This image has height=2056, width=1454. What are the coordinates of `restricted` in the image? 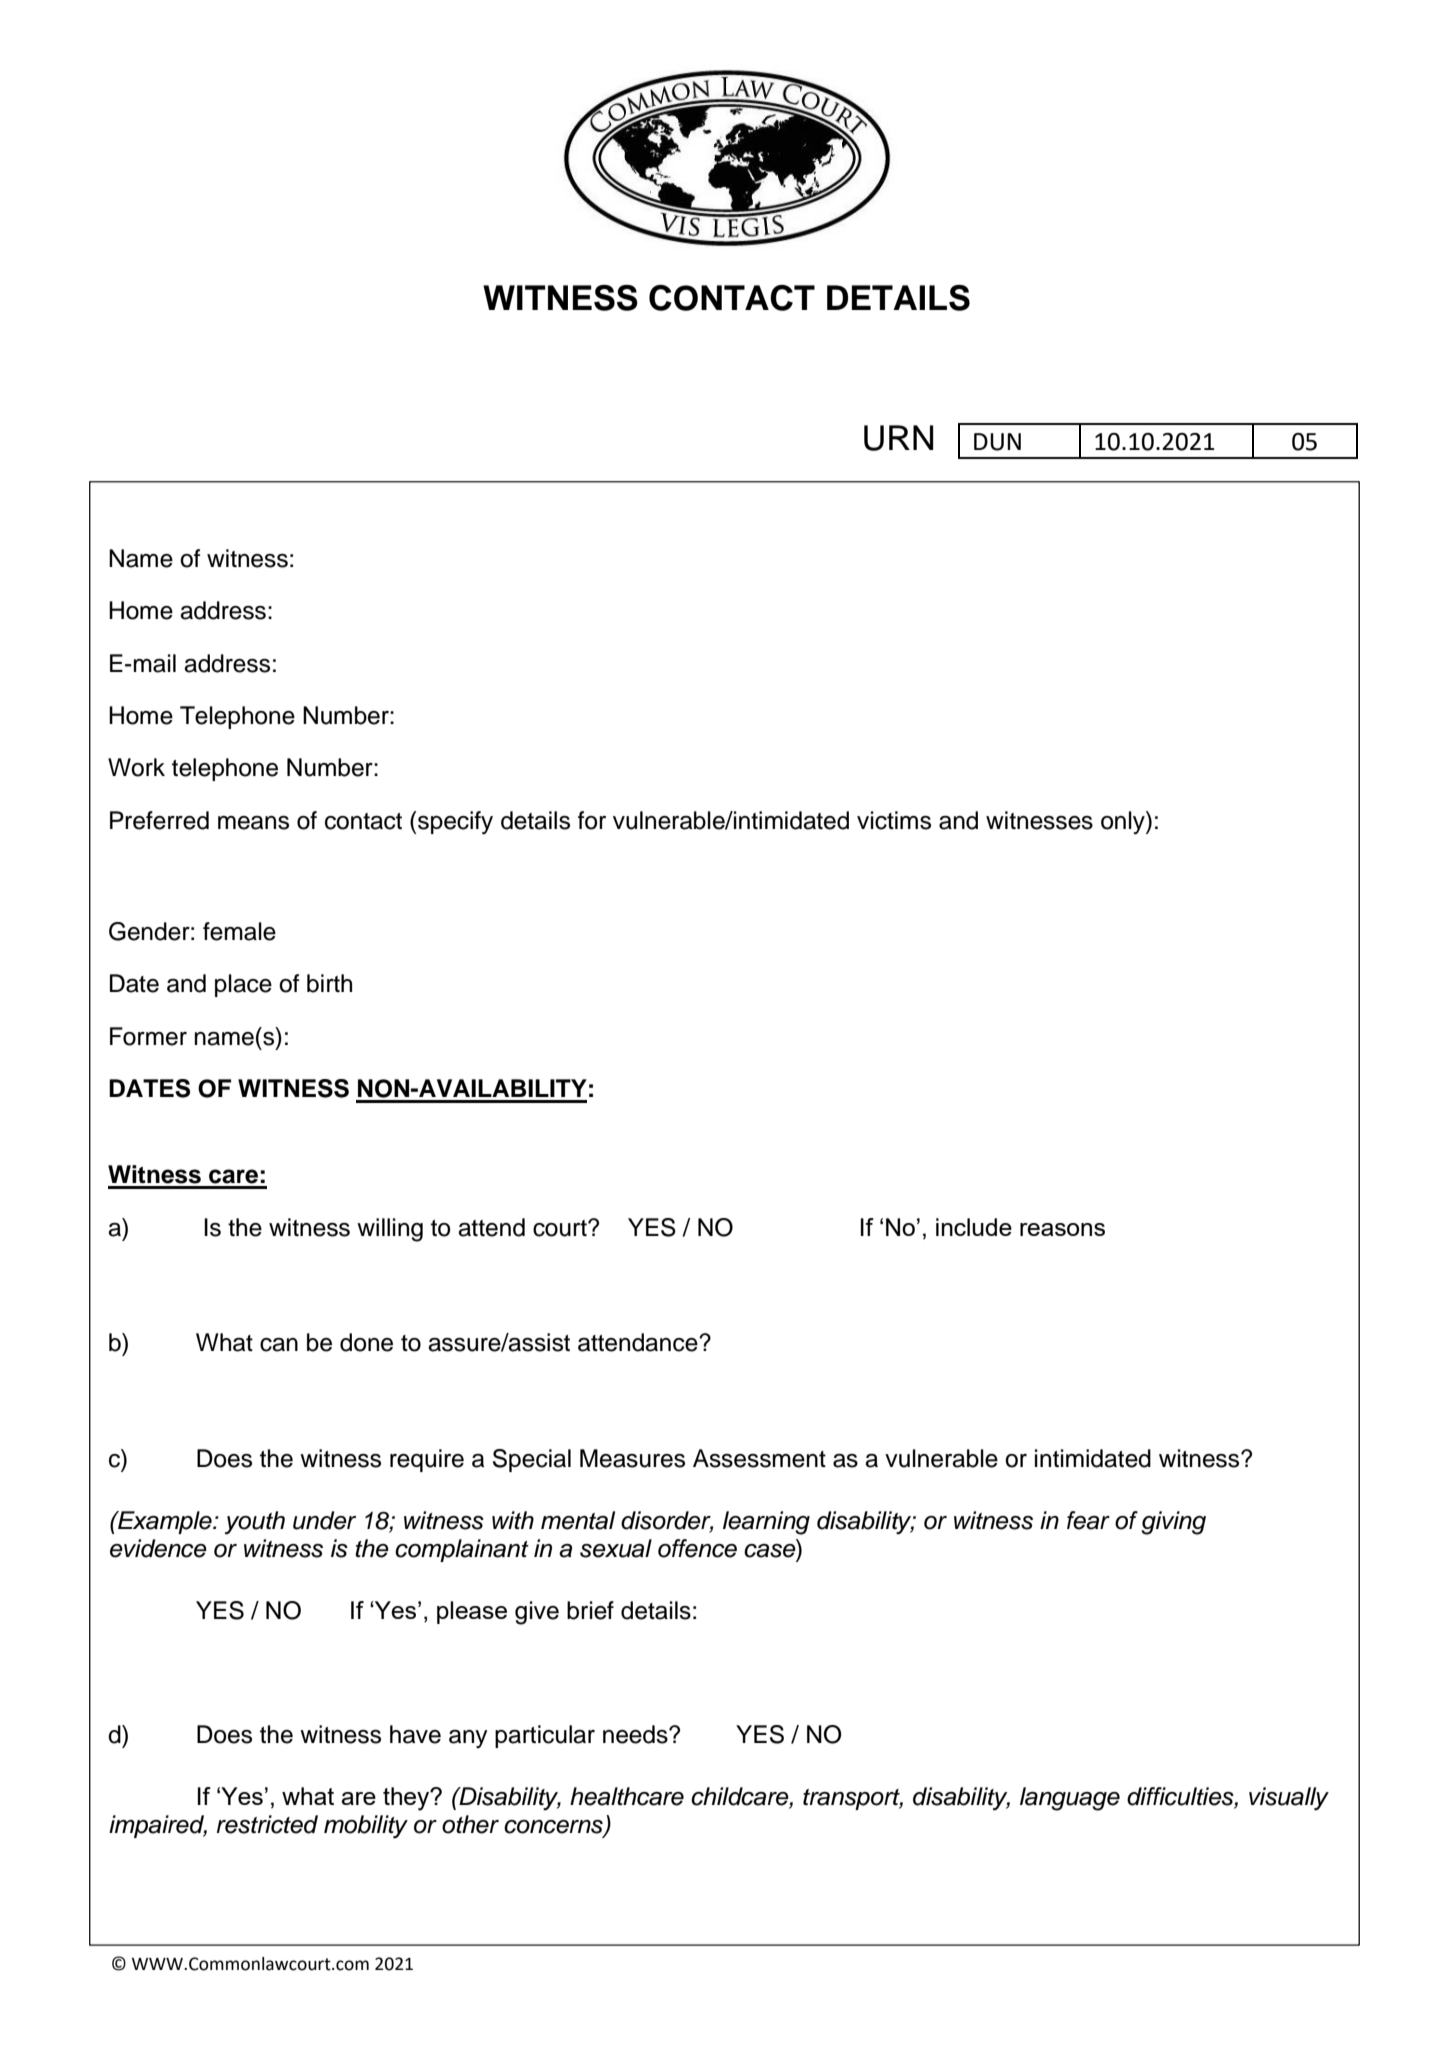 It's located at (267, 1824).
